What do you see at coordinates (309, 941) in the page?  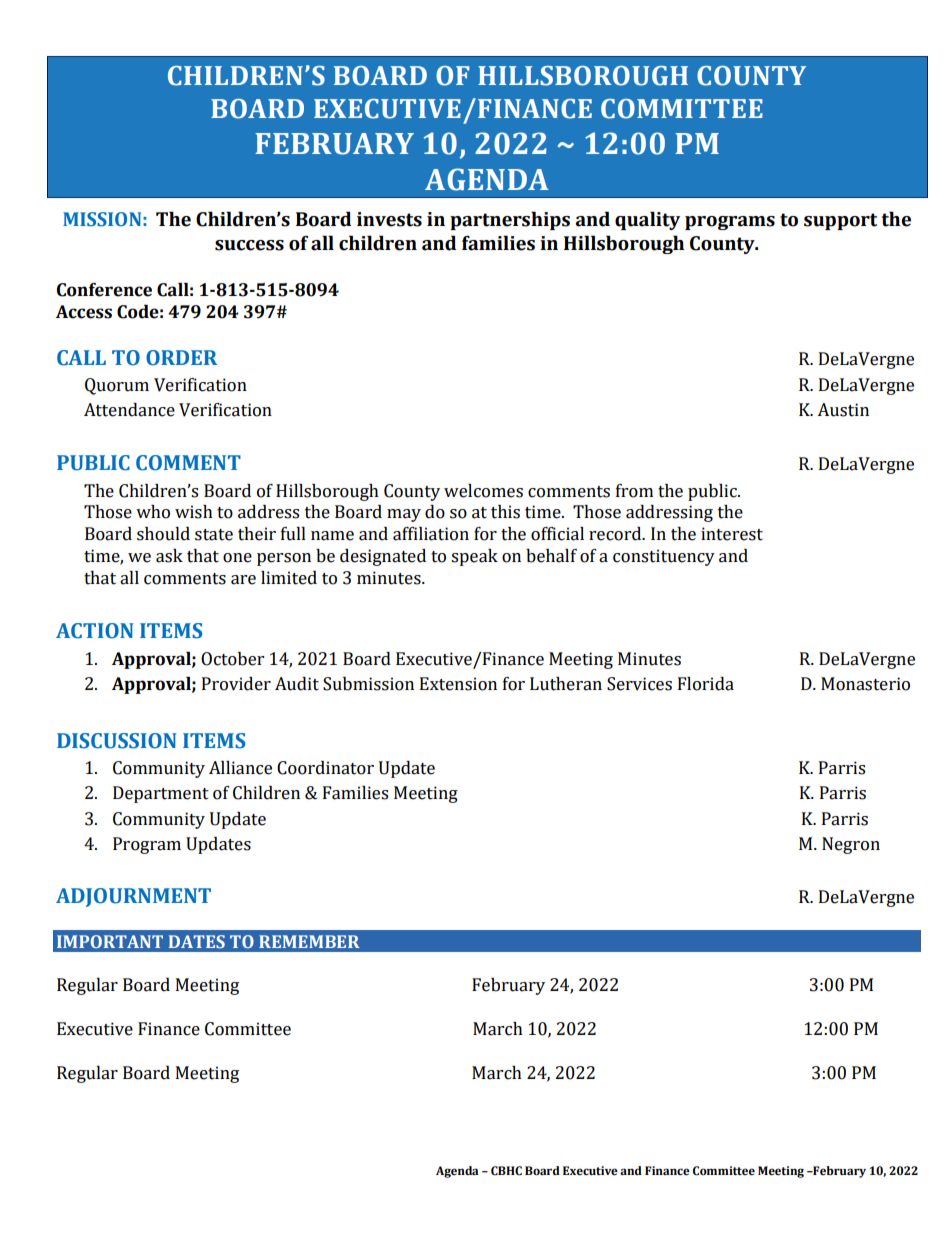 I see `REMEMBER` at bounding box center [309, 941].
